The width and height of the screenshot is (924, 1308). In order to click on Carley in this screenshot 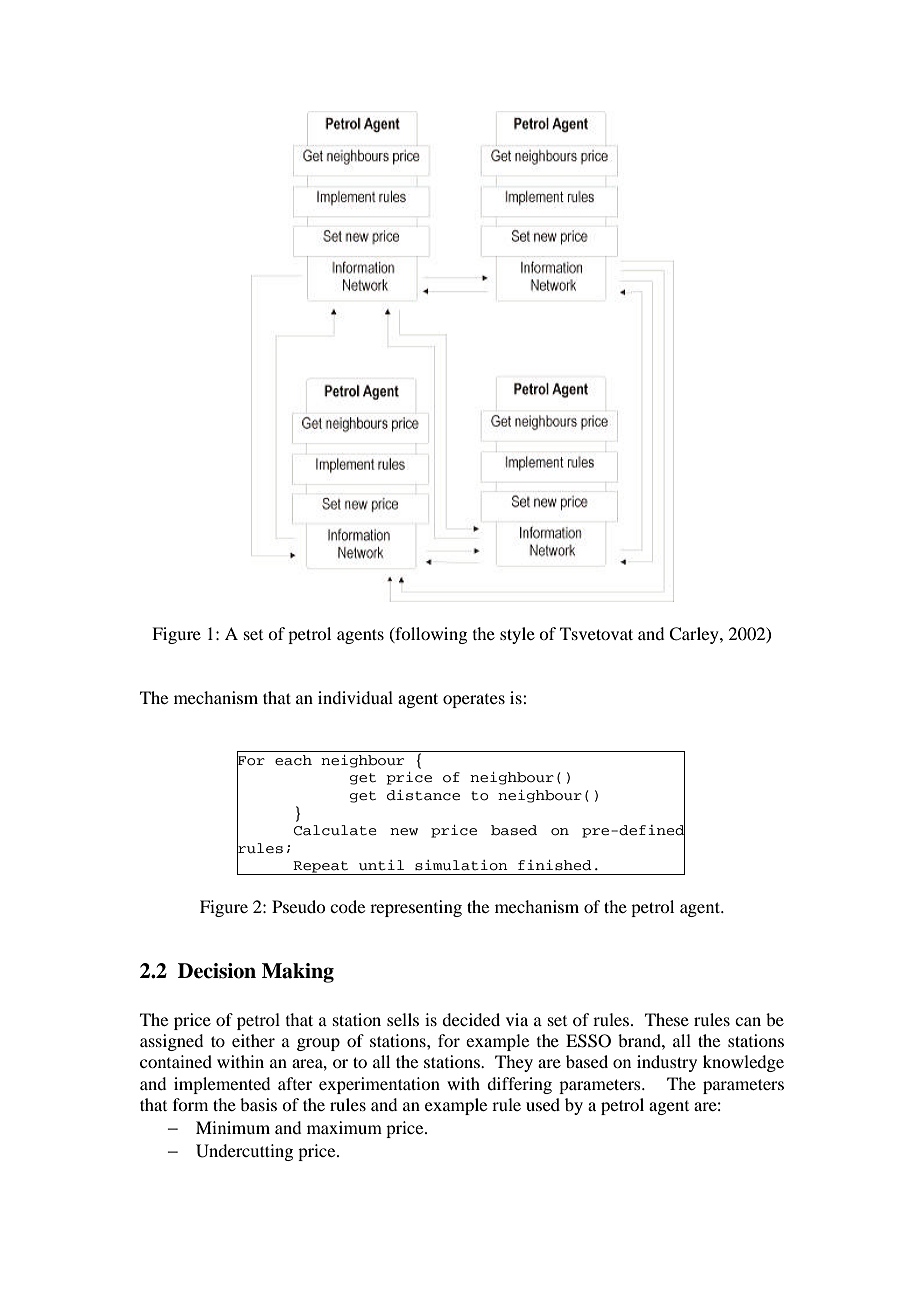, I will do `click(695, 635)`.
